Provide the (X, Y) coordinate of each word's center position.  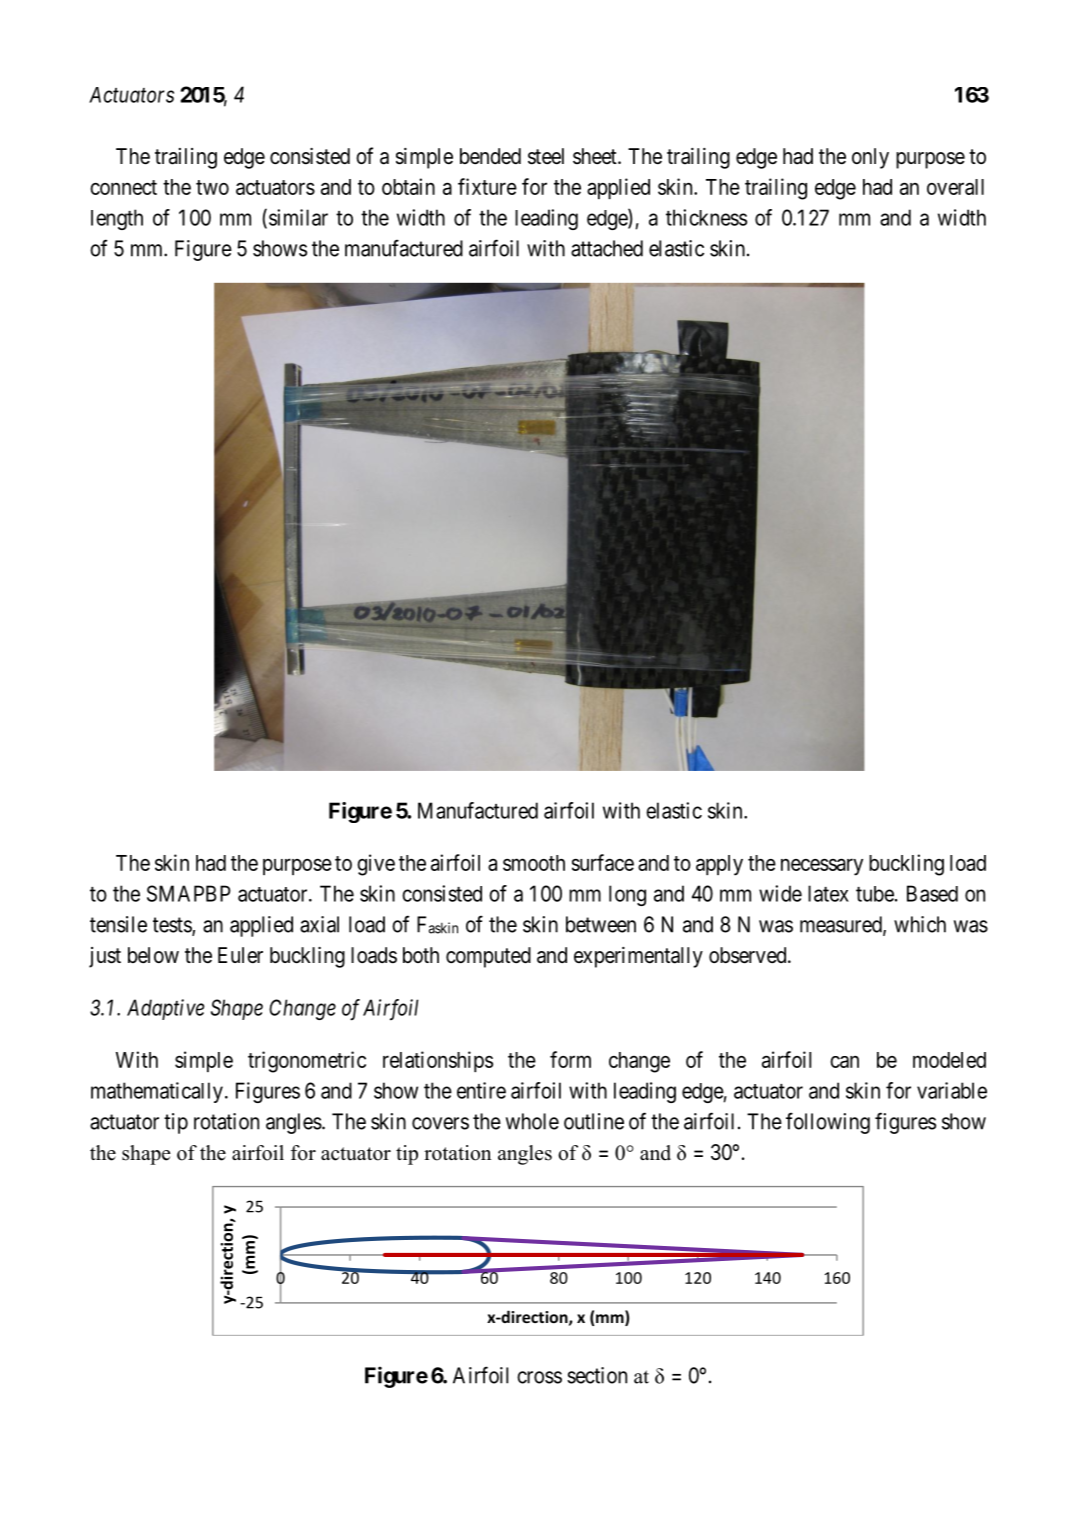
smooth (534, 863)
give (376, 865)
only (870, 158)
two (212, 187)
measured (842, 925)
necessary (822, 867)
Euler (240, 955)
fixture (487, 186)
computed (488, 957)
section (597, 1375)
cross (539, 1377)
